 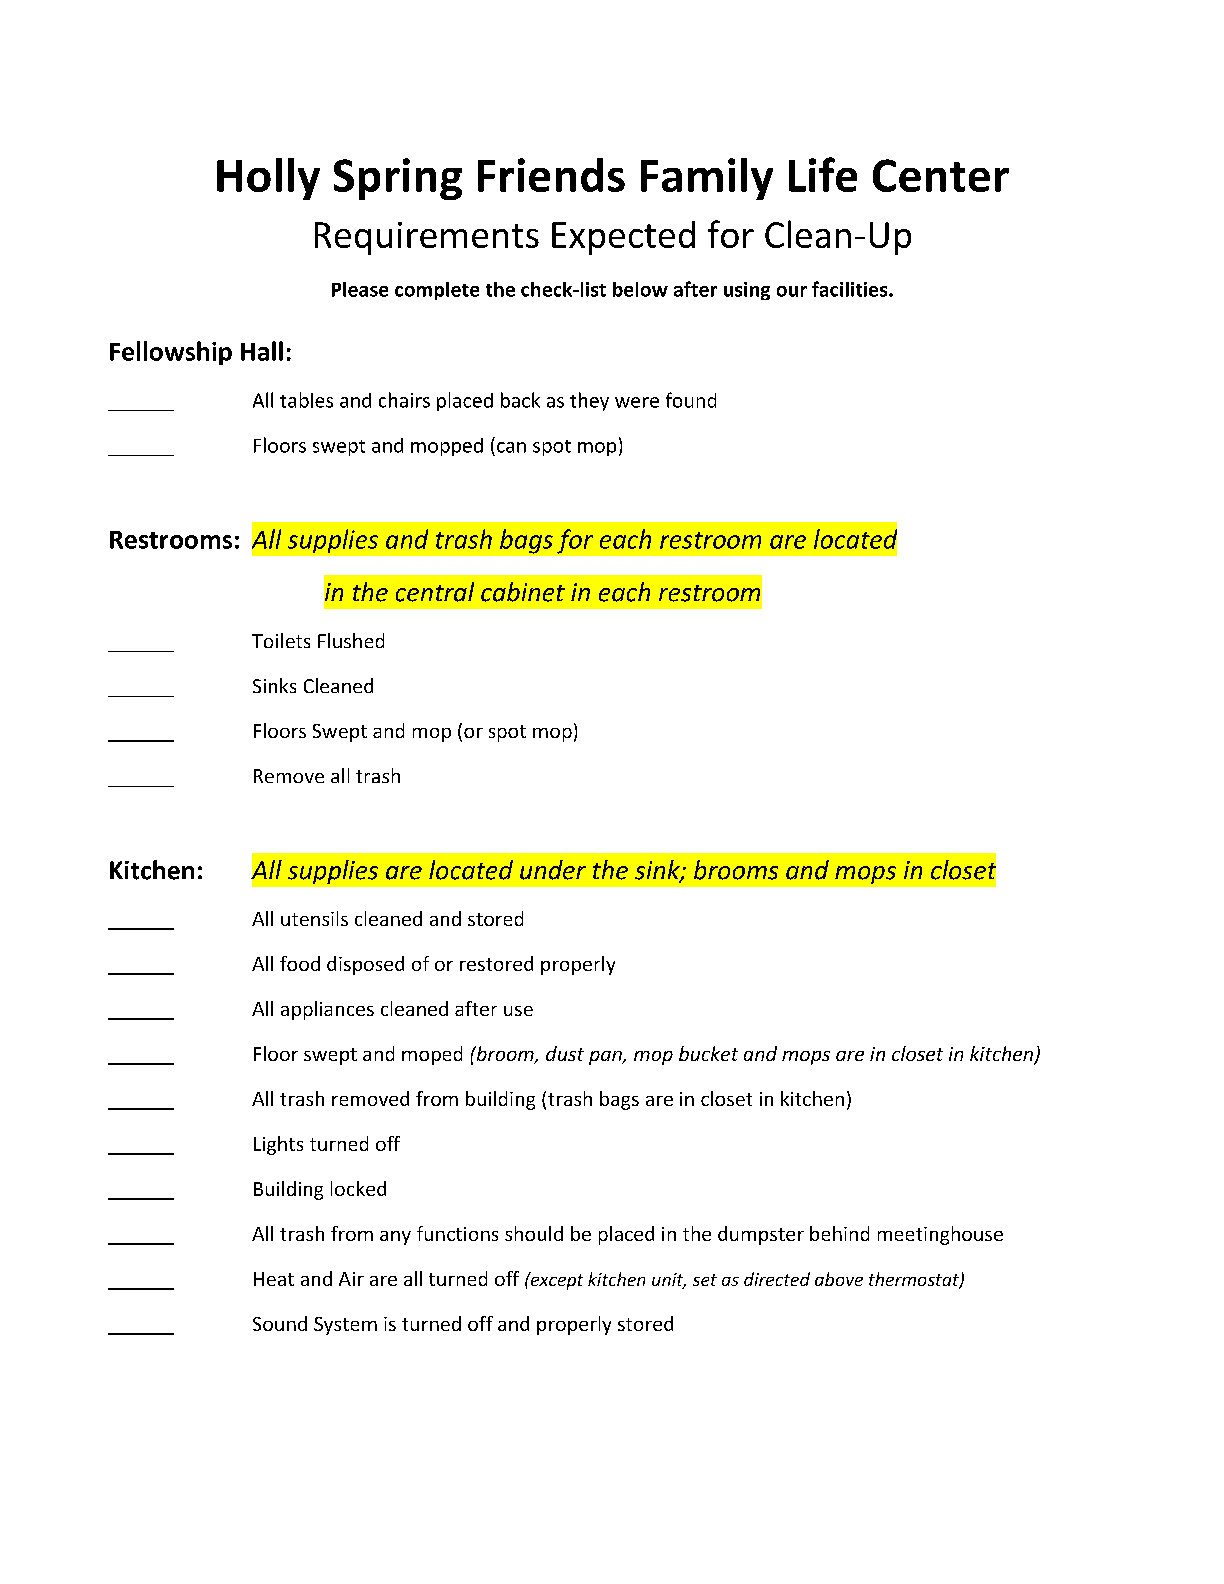 I want to click on central, so click(x=435, y=592).
